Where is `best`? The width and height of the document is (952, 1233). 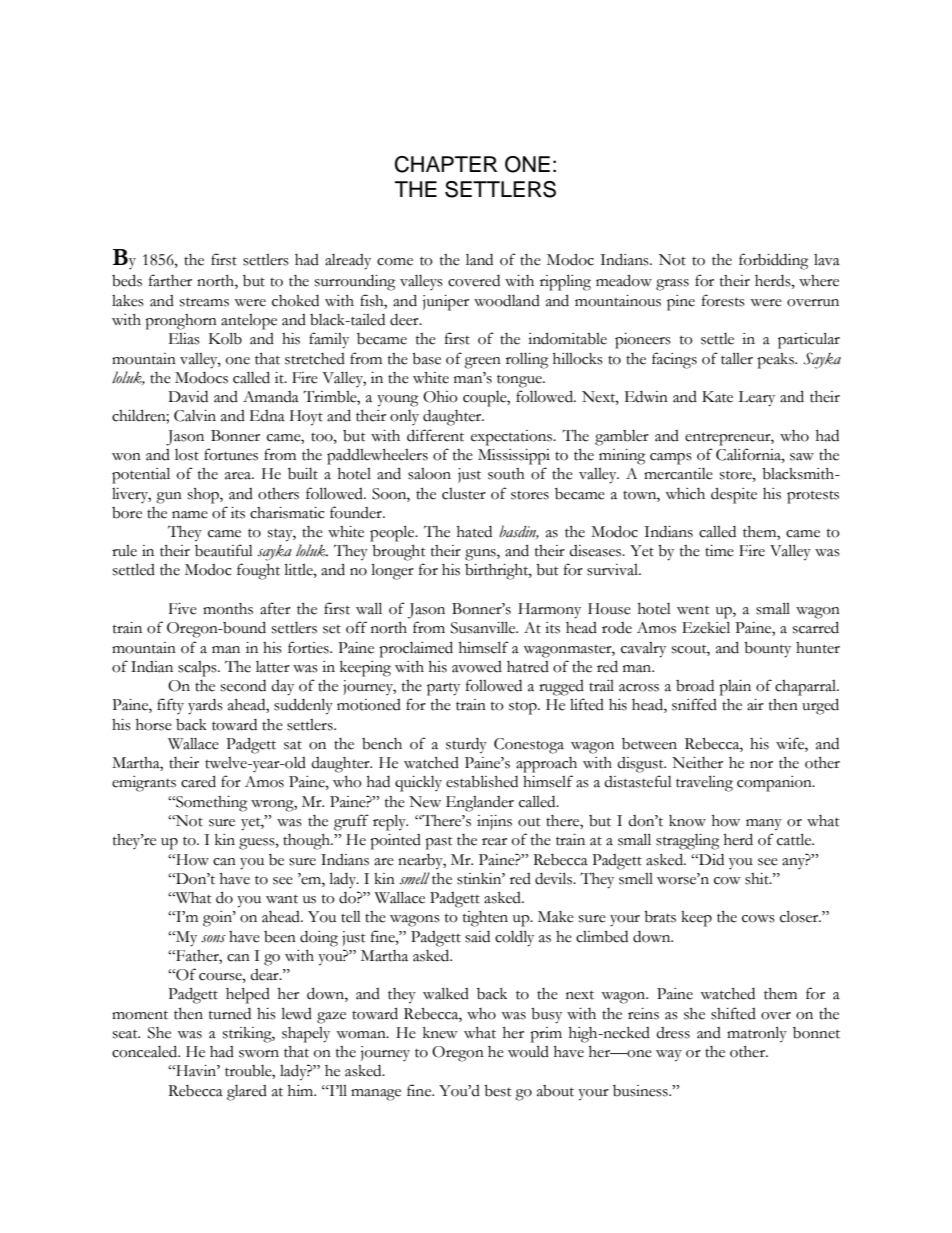 best is located at coordinates (498, 1091).
